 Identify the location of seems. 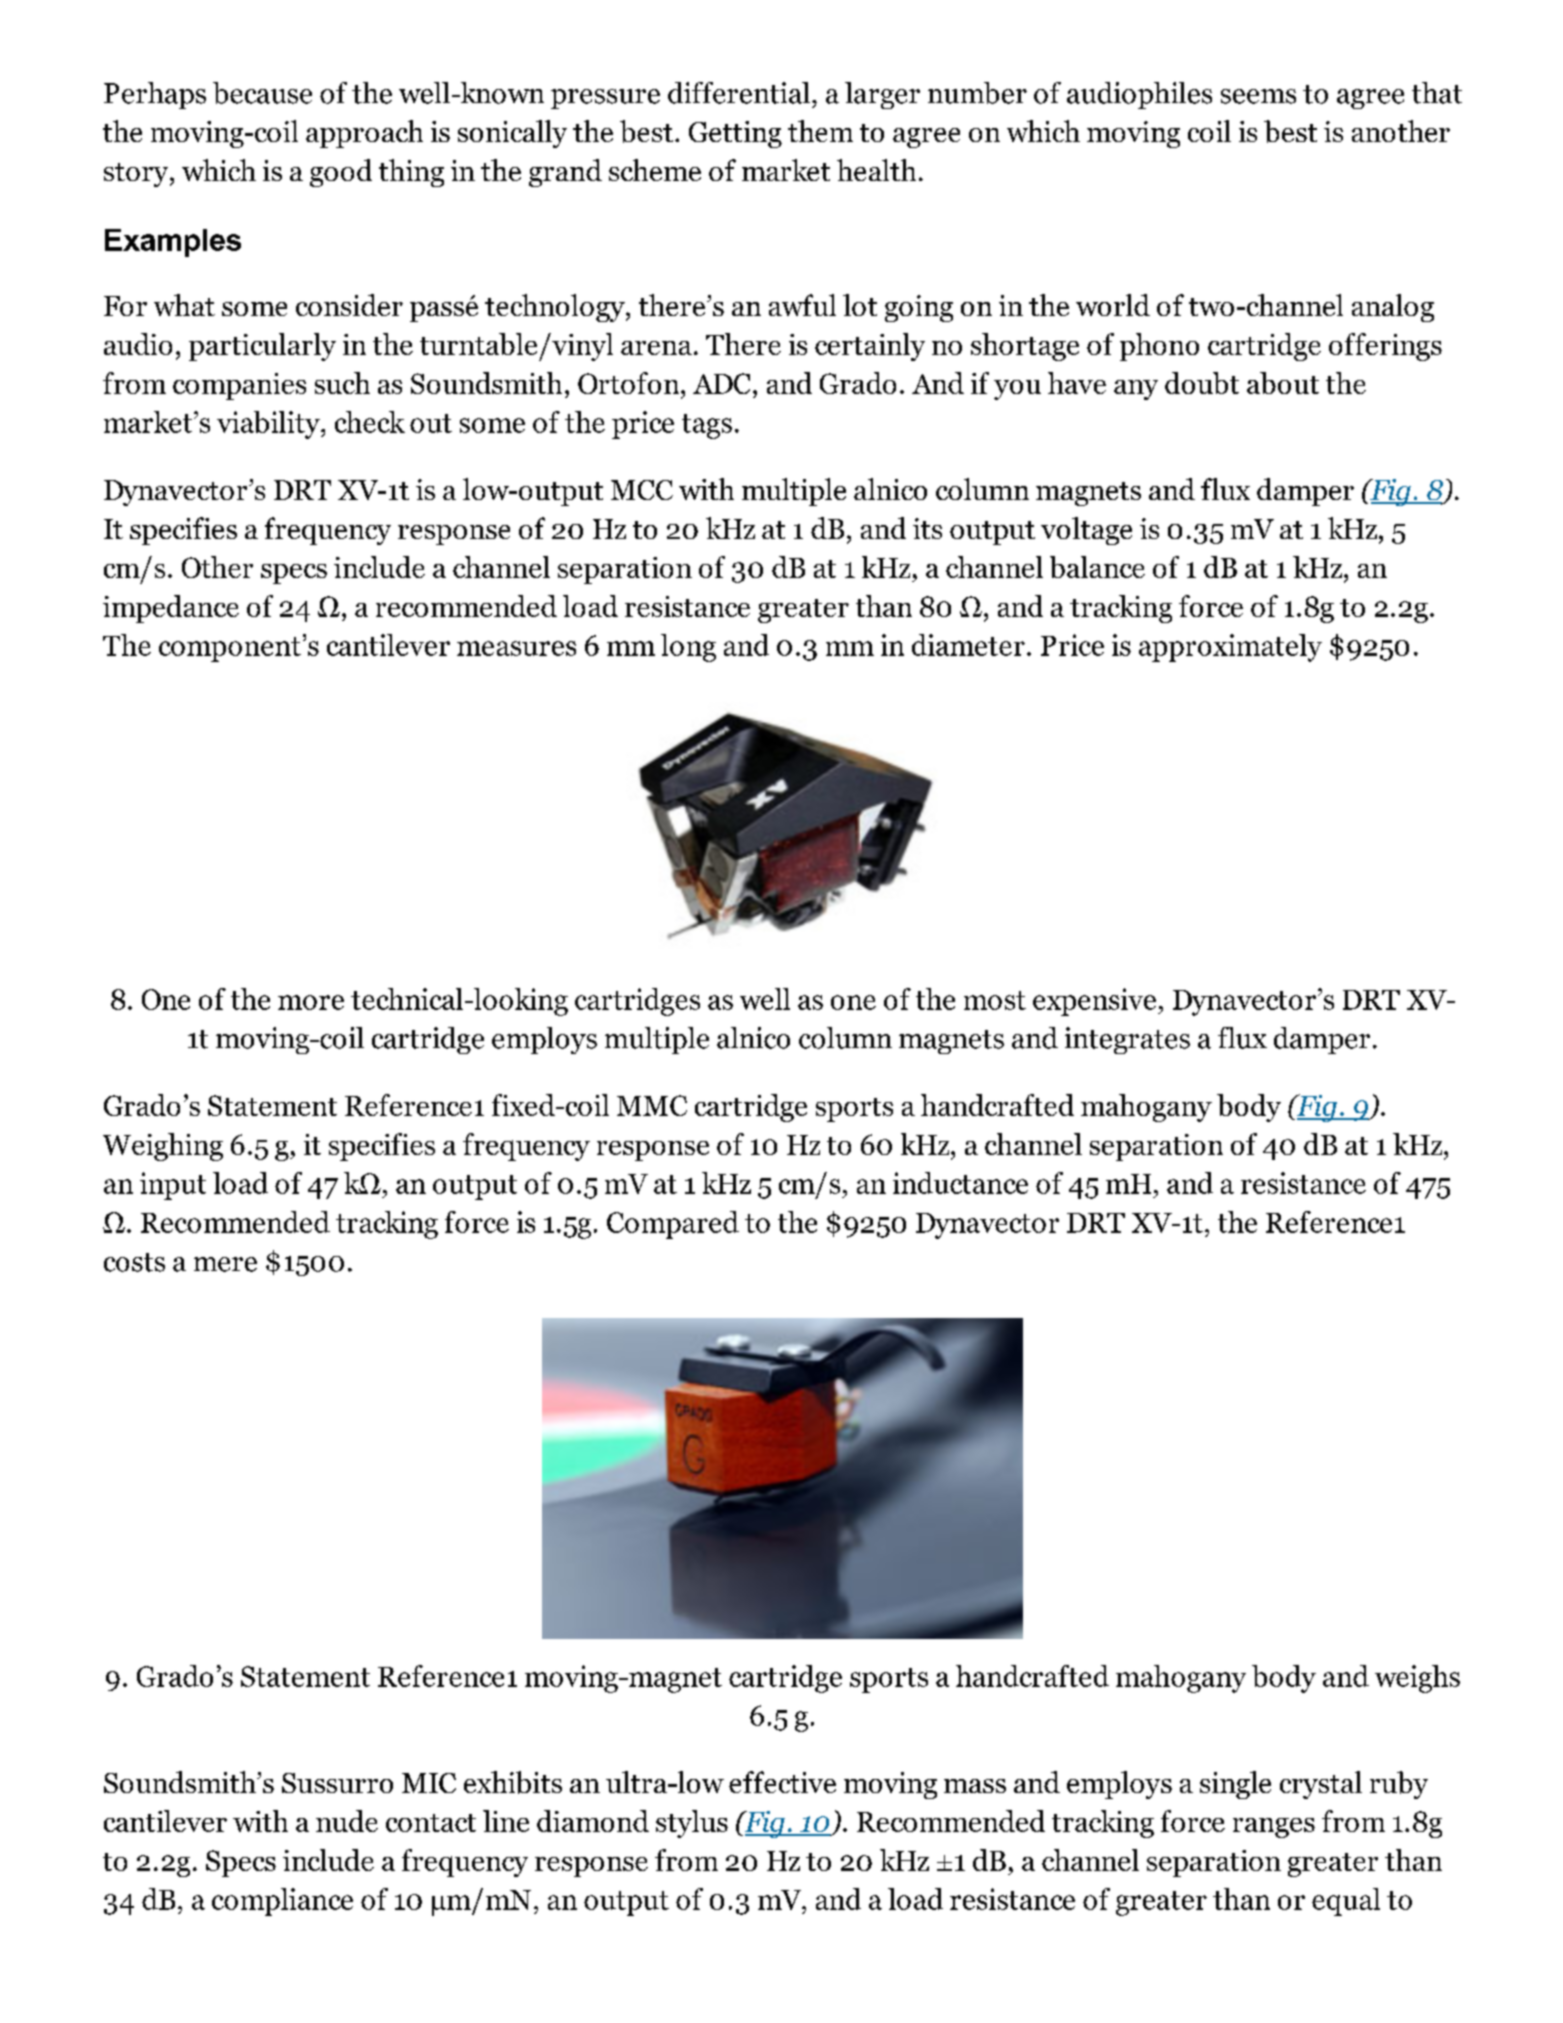
(1258, 96).
